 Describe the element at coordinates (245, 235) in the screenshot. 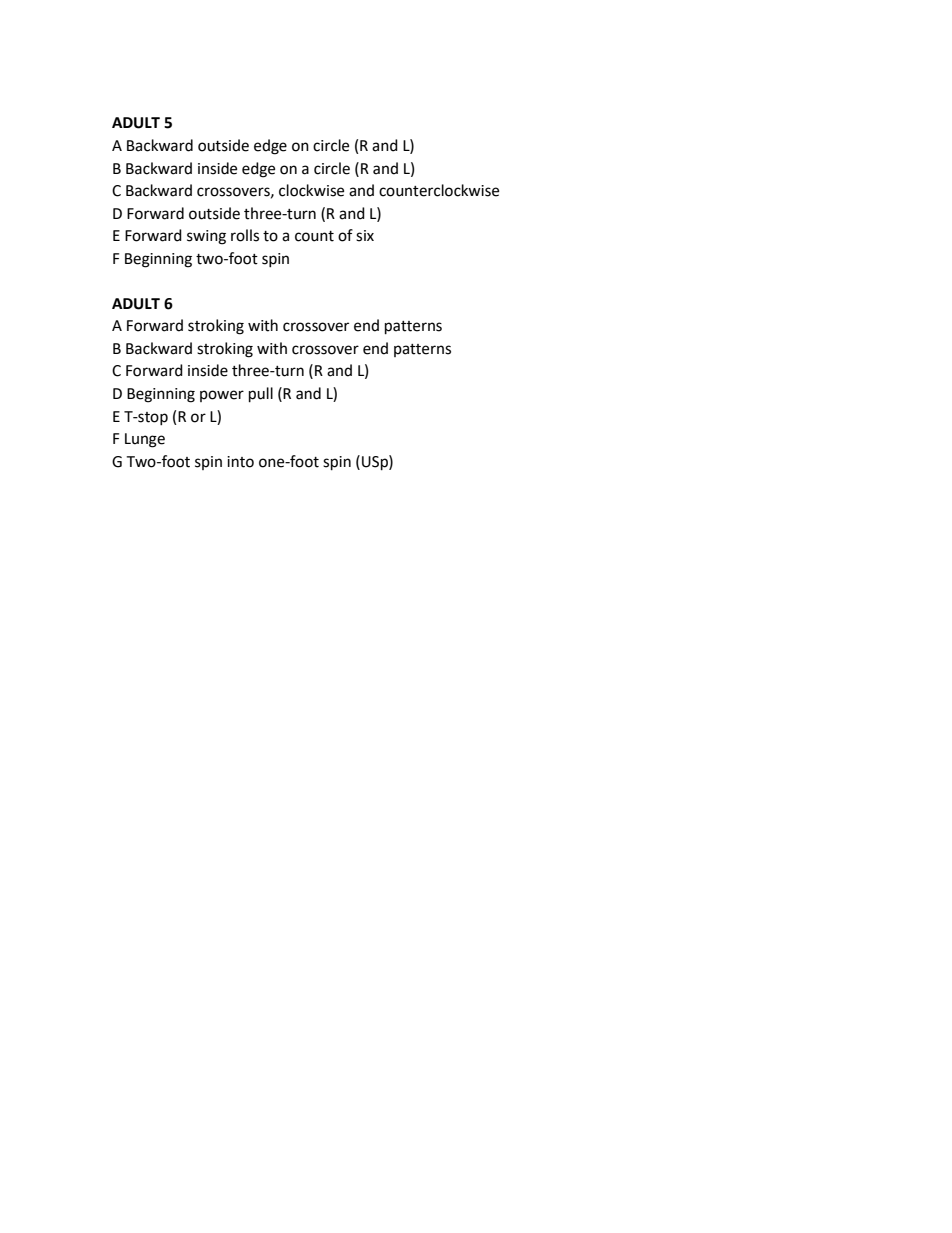

I see `rolls` at that location.
